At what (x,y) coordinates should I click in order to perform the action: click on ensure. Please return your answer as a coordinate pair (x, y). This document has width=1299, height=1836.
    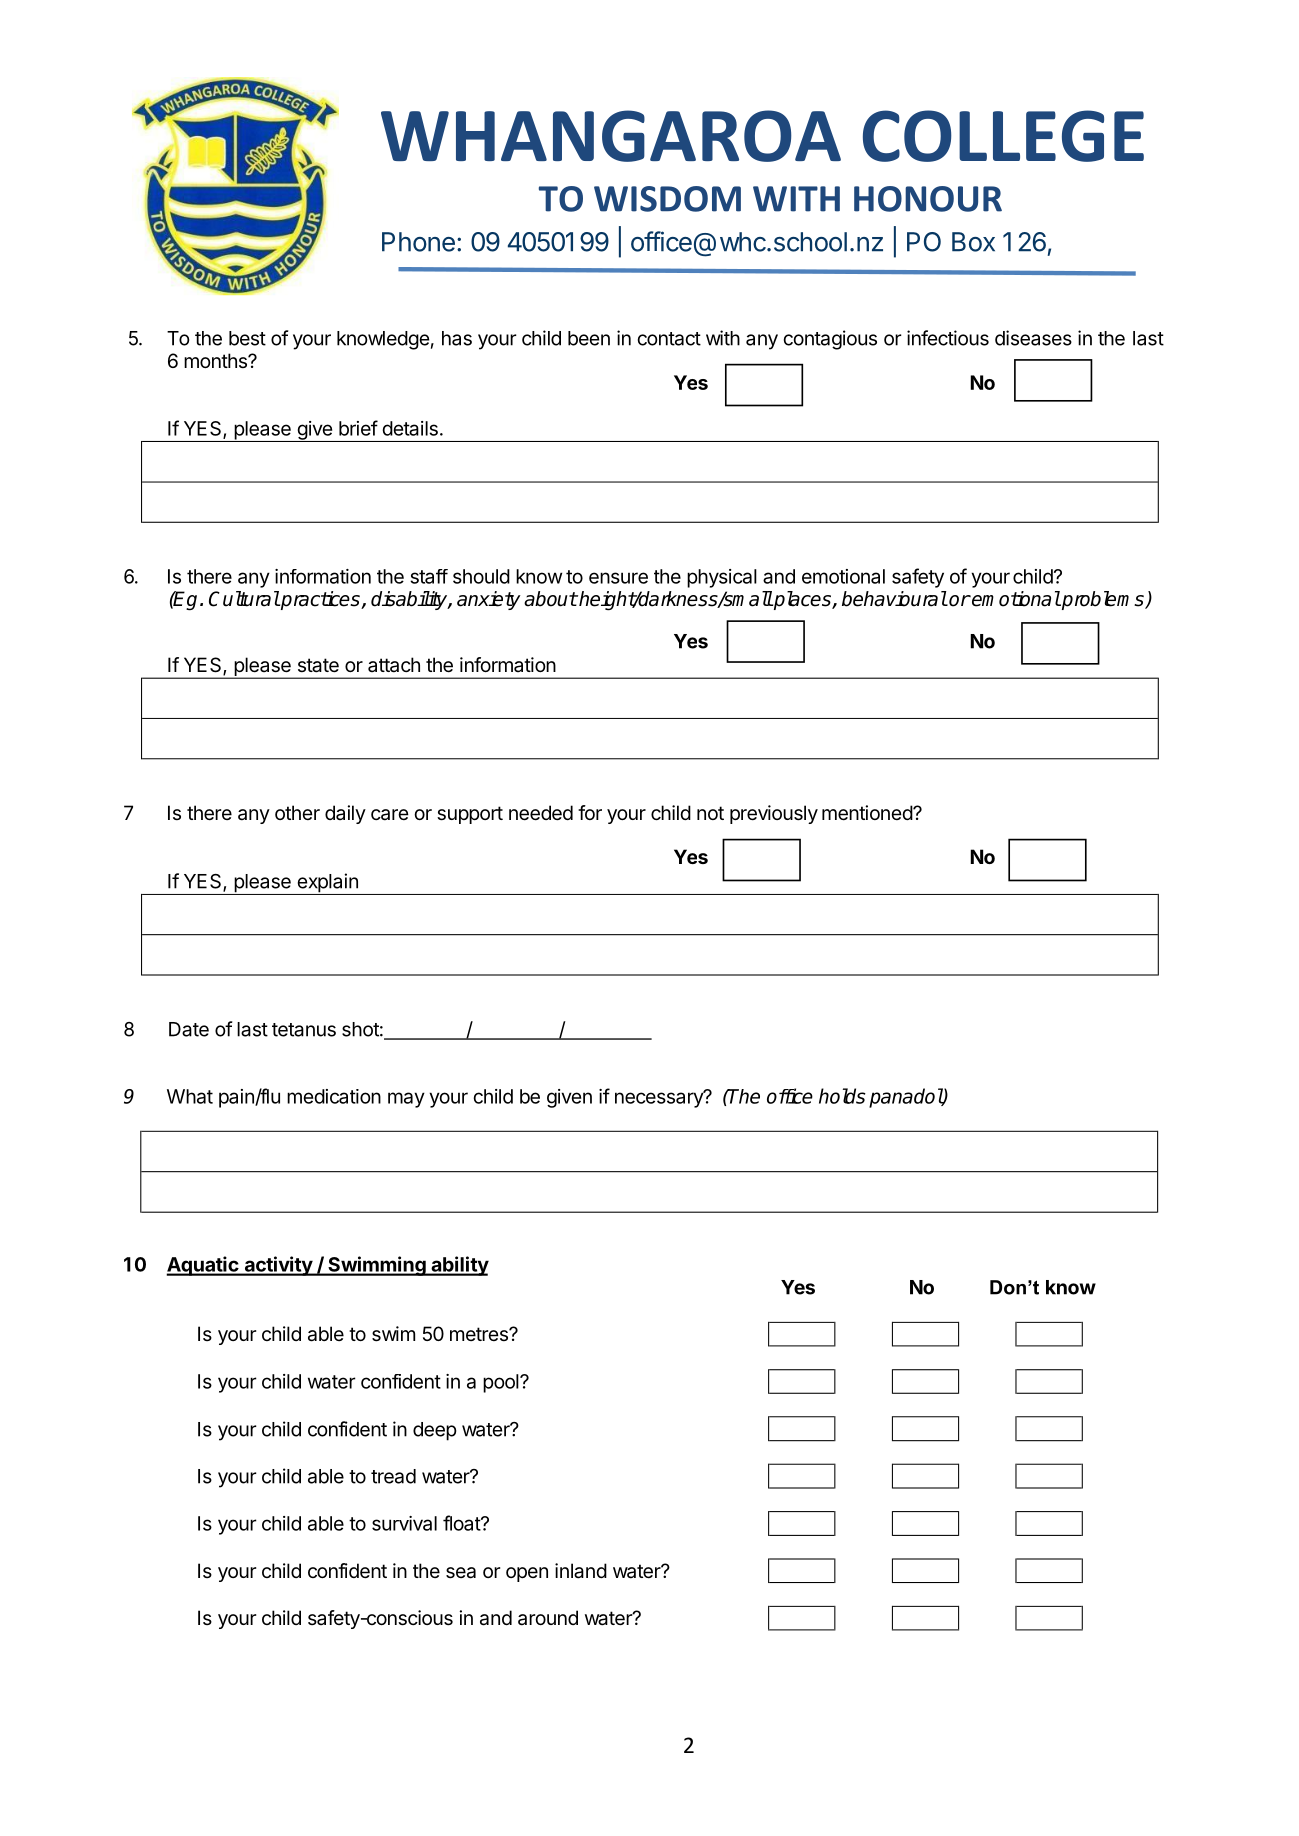
    Looking at the image, I should click on (618, 578).
